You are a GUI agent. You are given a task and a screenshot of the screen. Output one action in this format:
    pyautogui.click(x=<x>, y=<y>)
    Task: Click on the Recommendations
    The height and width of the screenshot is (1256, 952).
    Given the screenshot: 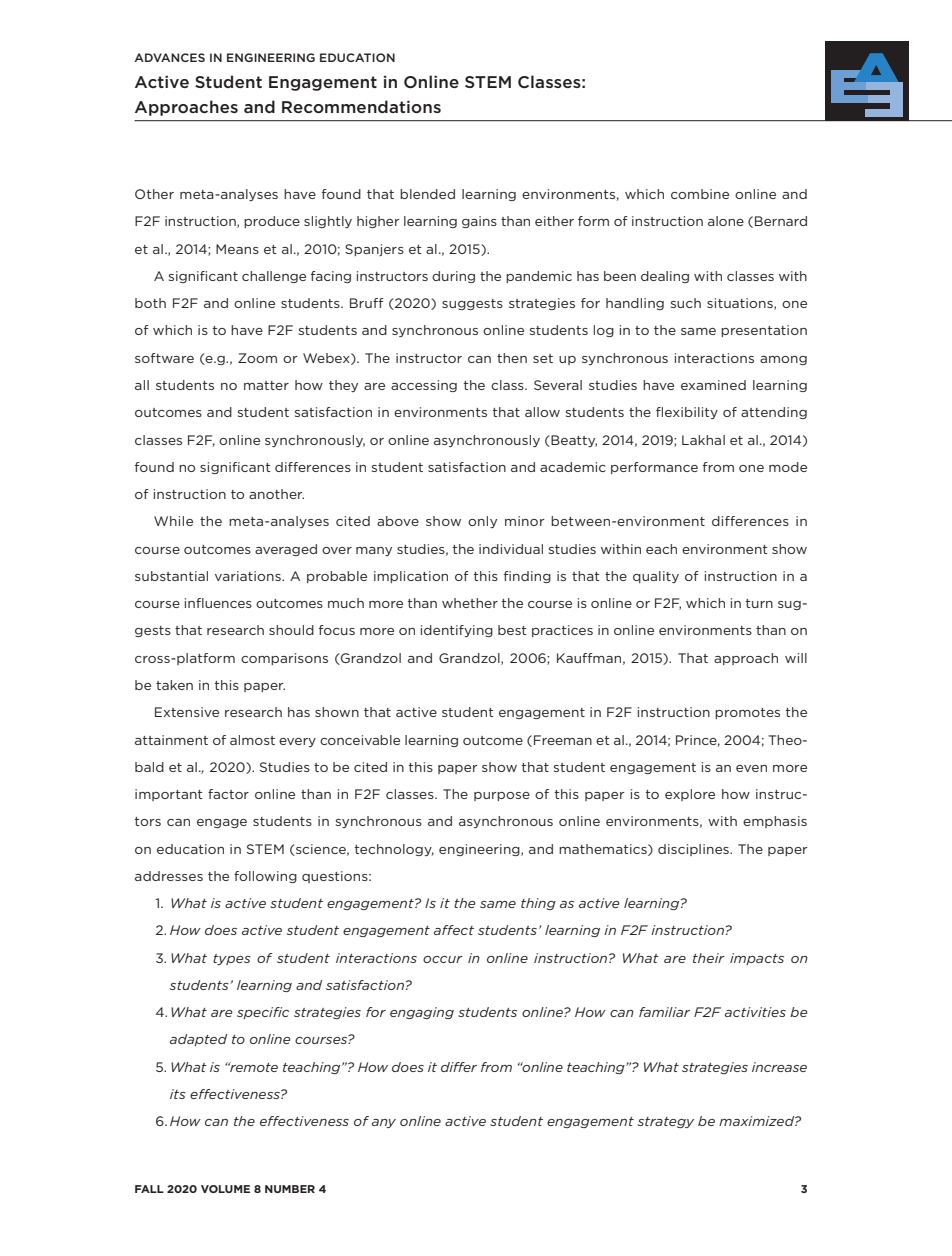 What is the action you would take?
    pyautogui.click(x=361, y=106)
